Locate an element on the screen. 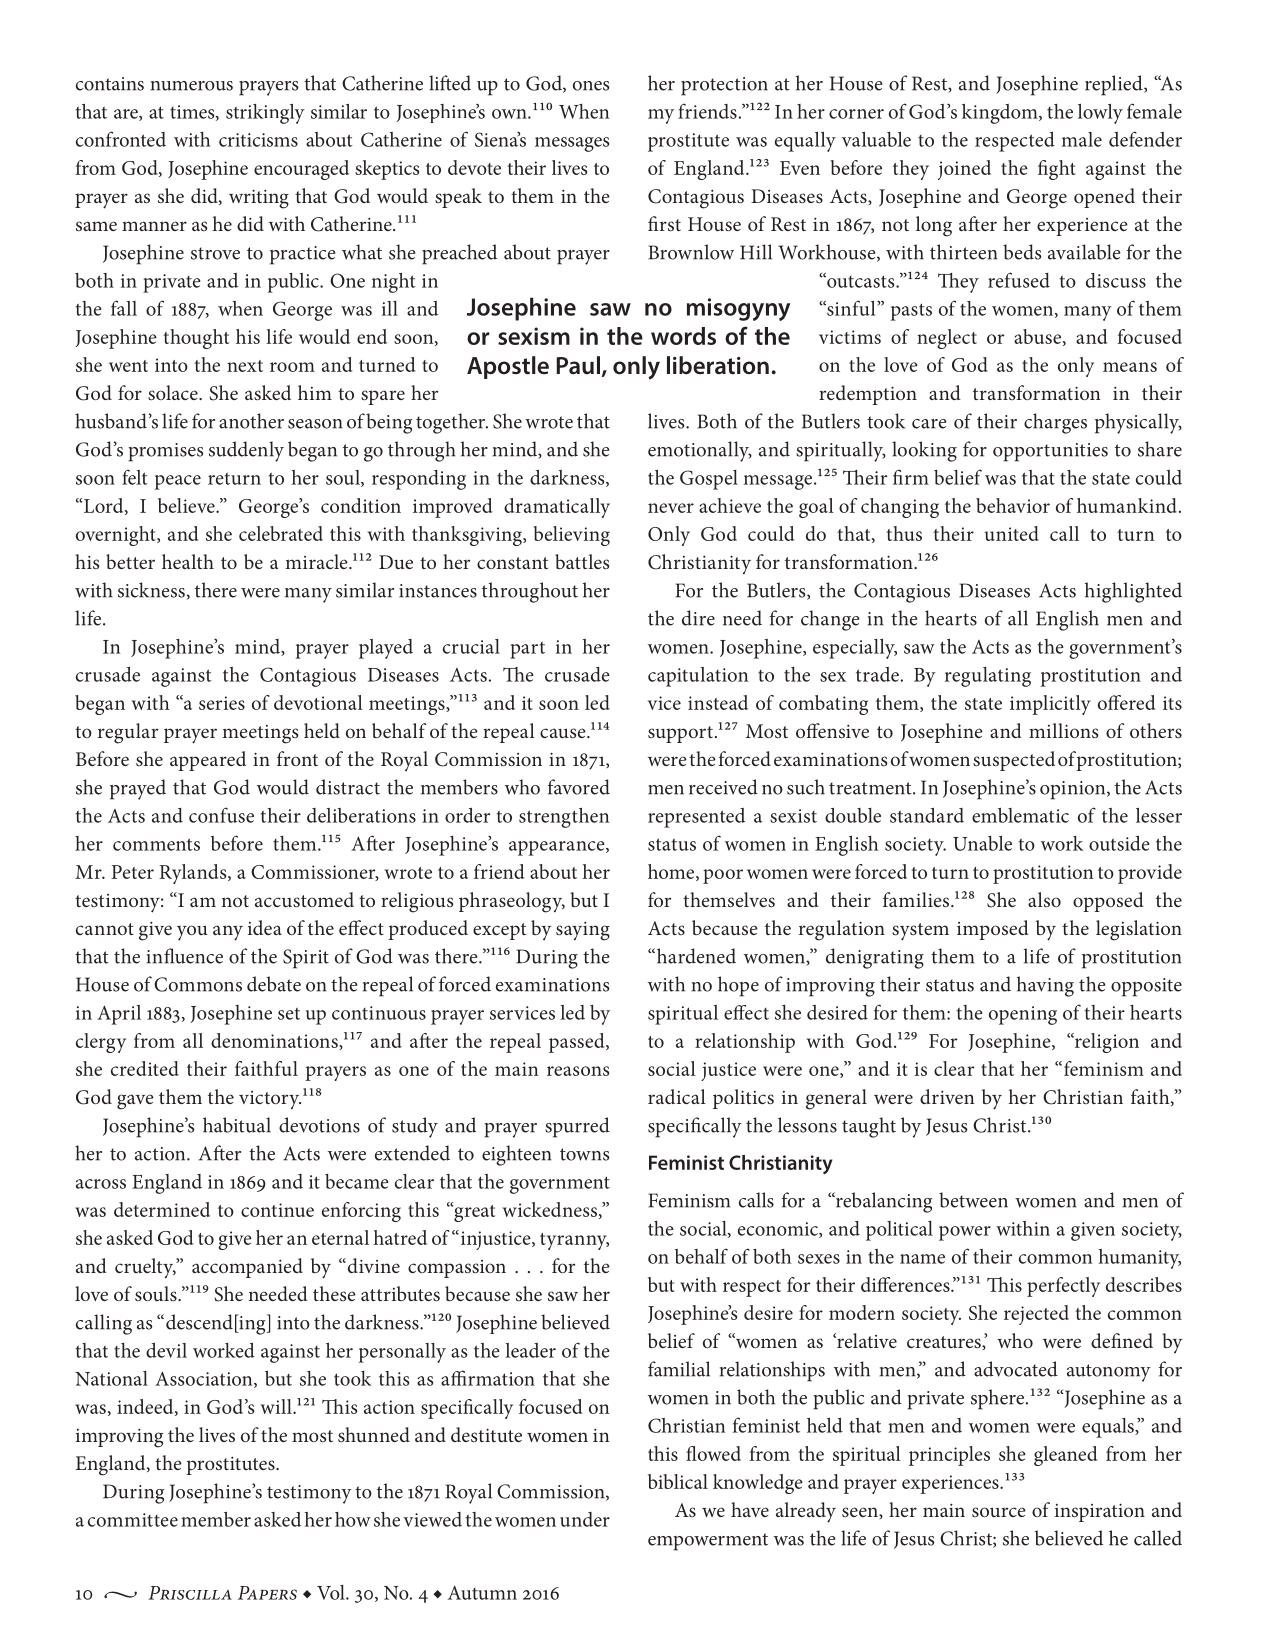  ones is located at coordinates (591, 86).
